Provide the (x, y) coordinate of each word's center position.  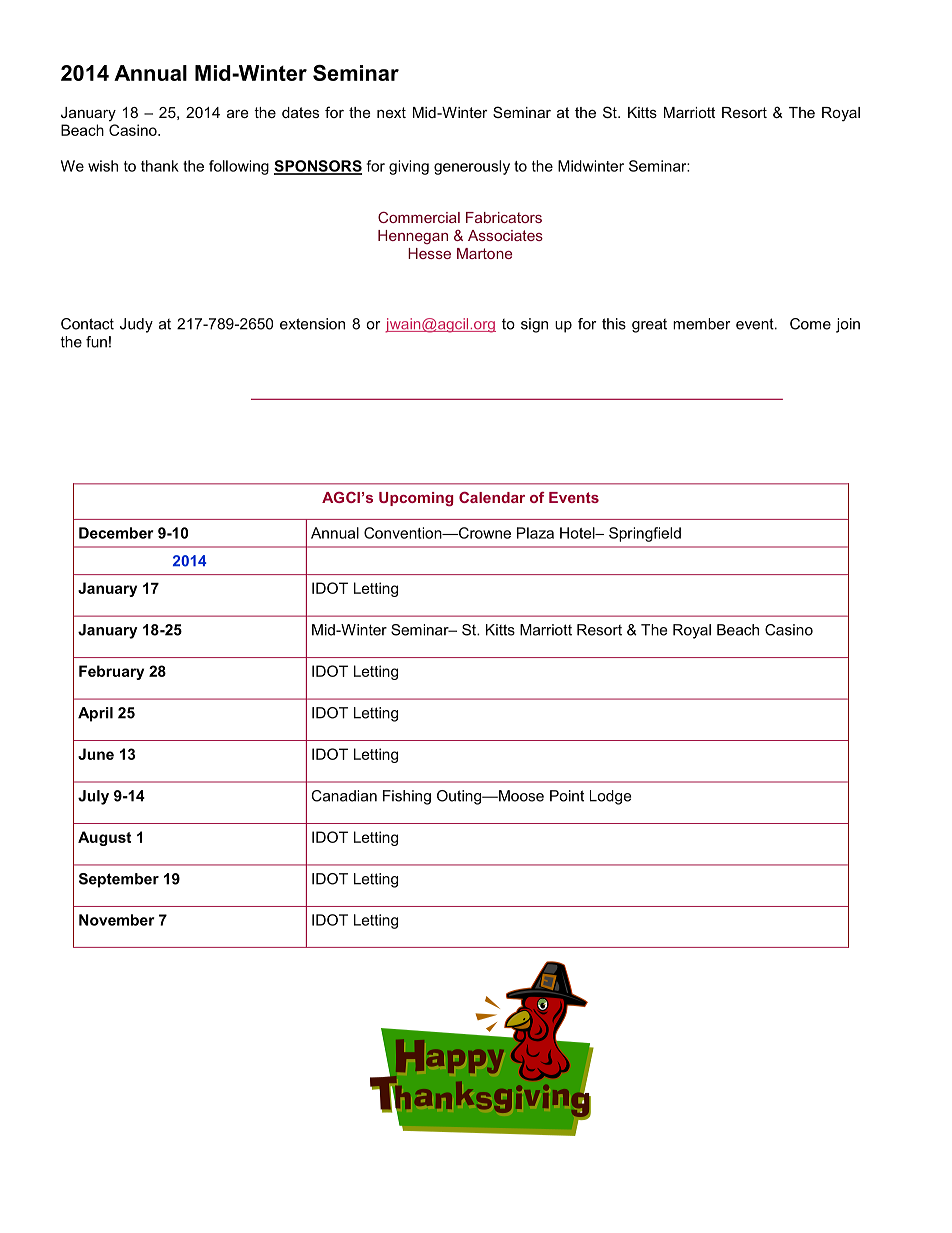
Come (810, 324)
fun (96, 342)
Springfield (645, 534)
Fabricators (504, 217)
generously (472, 167)
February (111, 672)
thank (160, 166)
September (119, 880)
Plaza (535, 533)
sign (534, 325)
